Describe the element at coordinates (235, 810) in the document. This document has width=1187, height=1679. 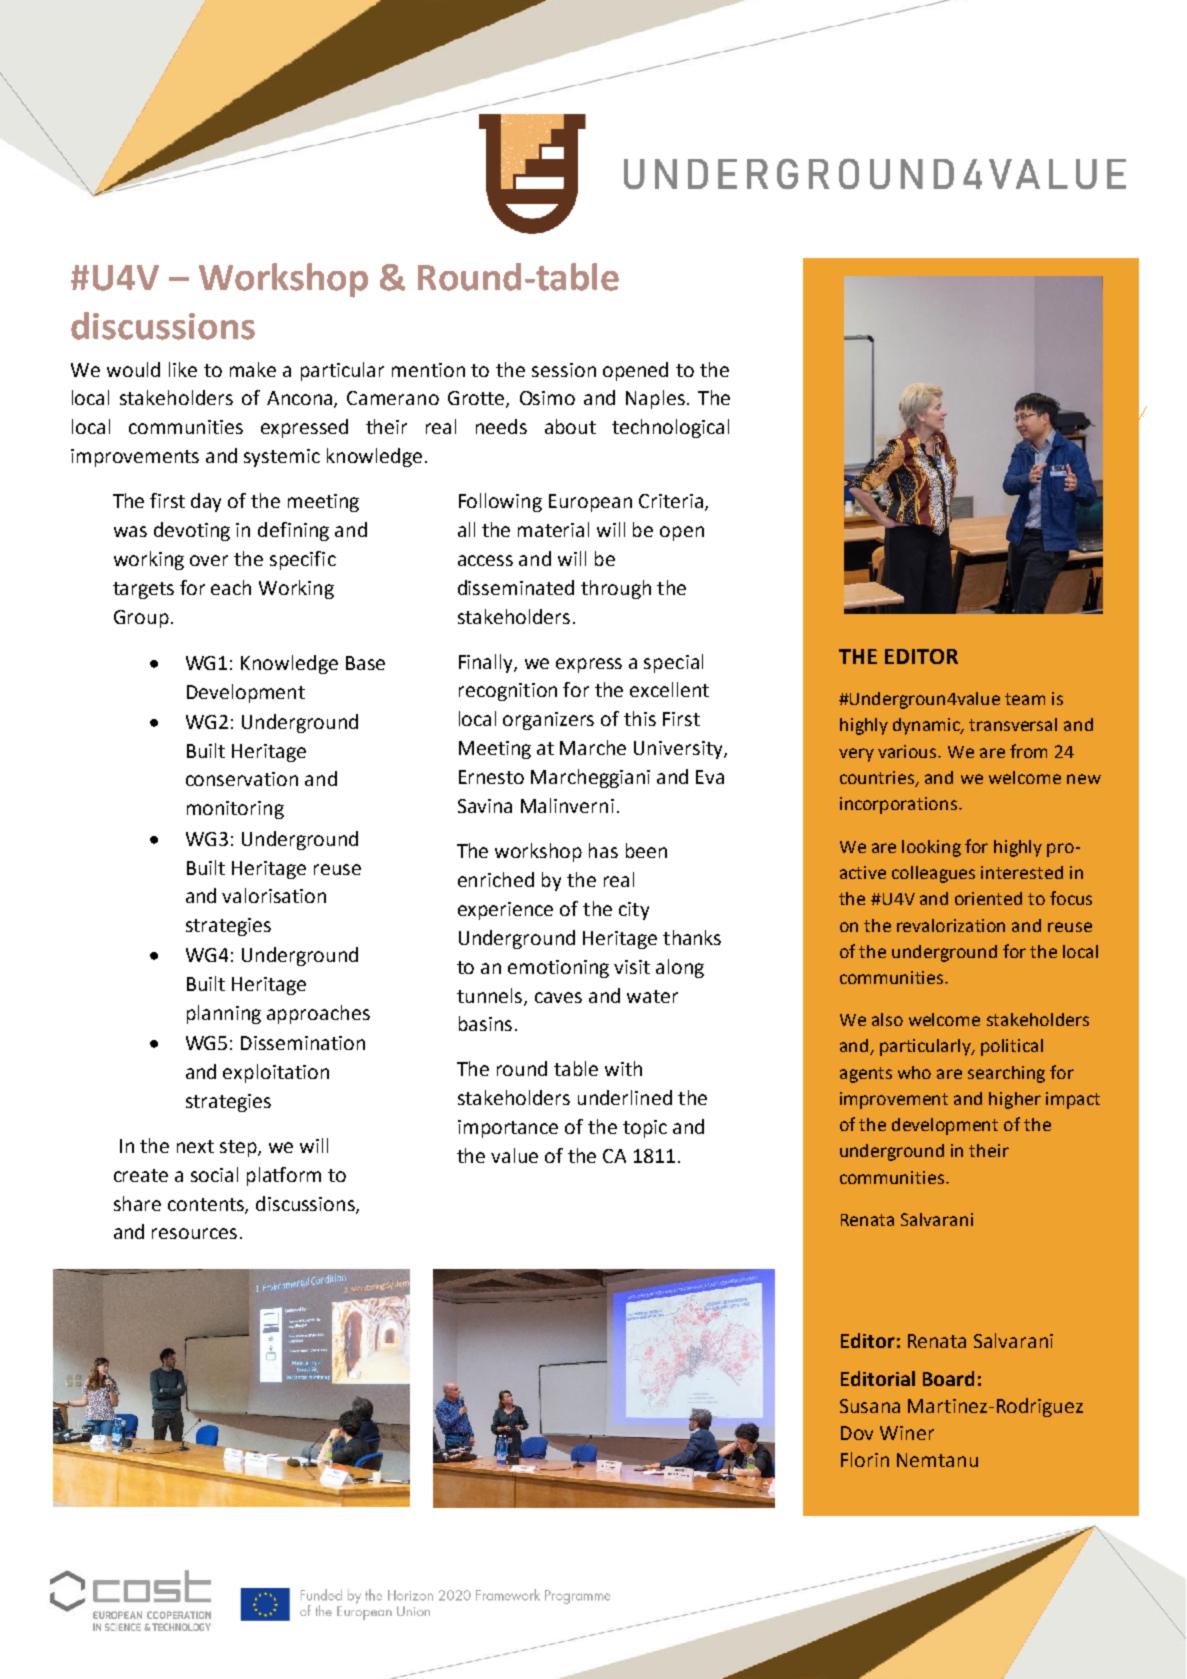
I see `monitoring` at that location.
